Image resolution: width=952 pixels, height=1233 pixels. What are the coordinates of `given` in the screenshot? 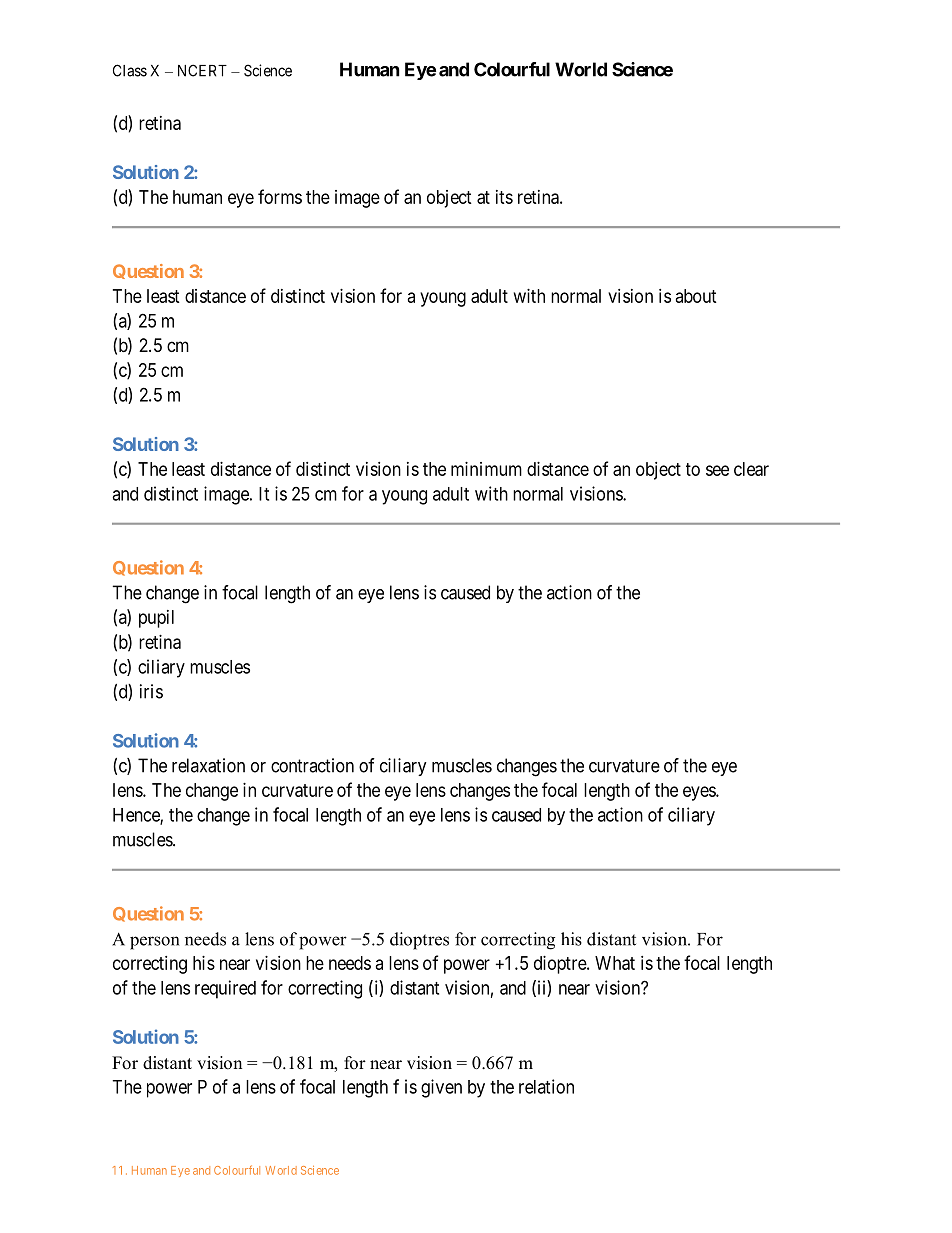 It's located at (441, 1088).
